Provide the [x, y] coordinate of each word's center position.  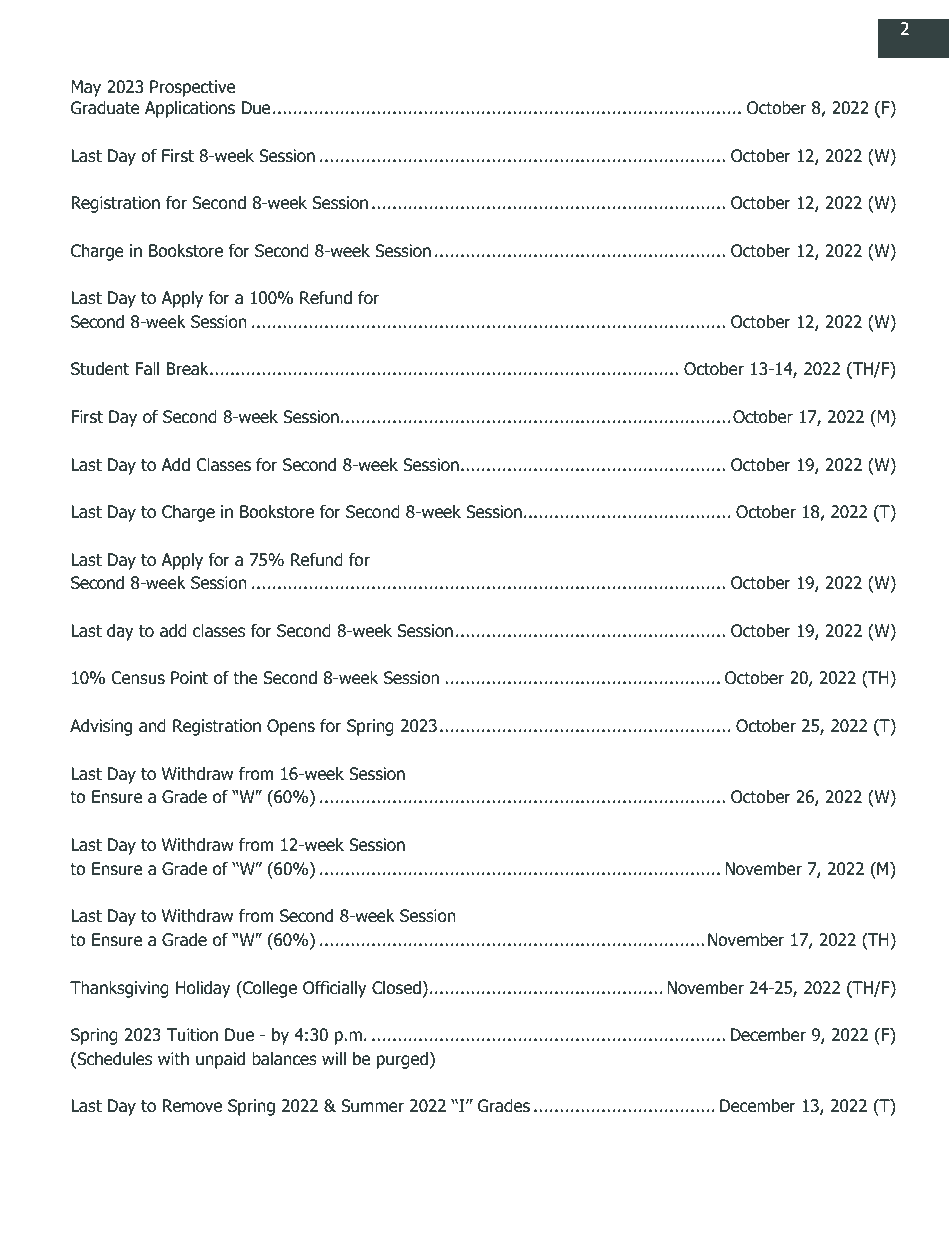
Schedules [113, 1060]
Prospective [192, 88]
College [269, 989]
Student [100, 369]
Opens [291, 727]
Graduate [105, 108]
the [245, 677]
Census [138, 678]
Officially [334, 989]
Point [189, 678]
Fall [147, 369]
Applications [190, 109]
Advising [101, 727]
